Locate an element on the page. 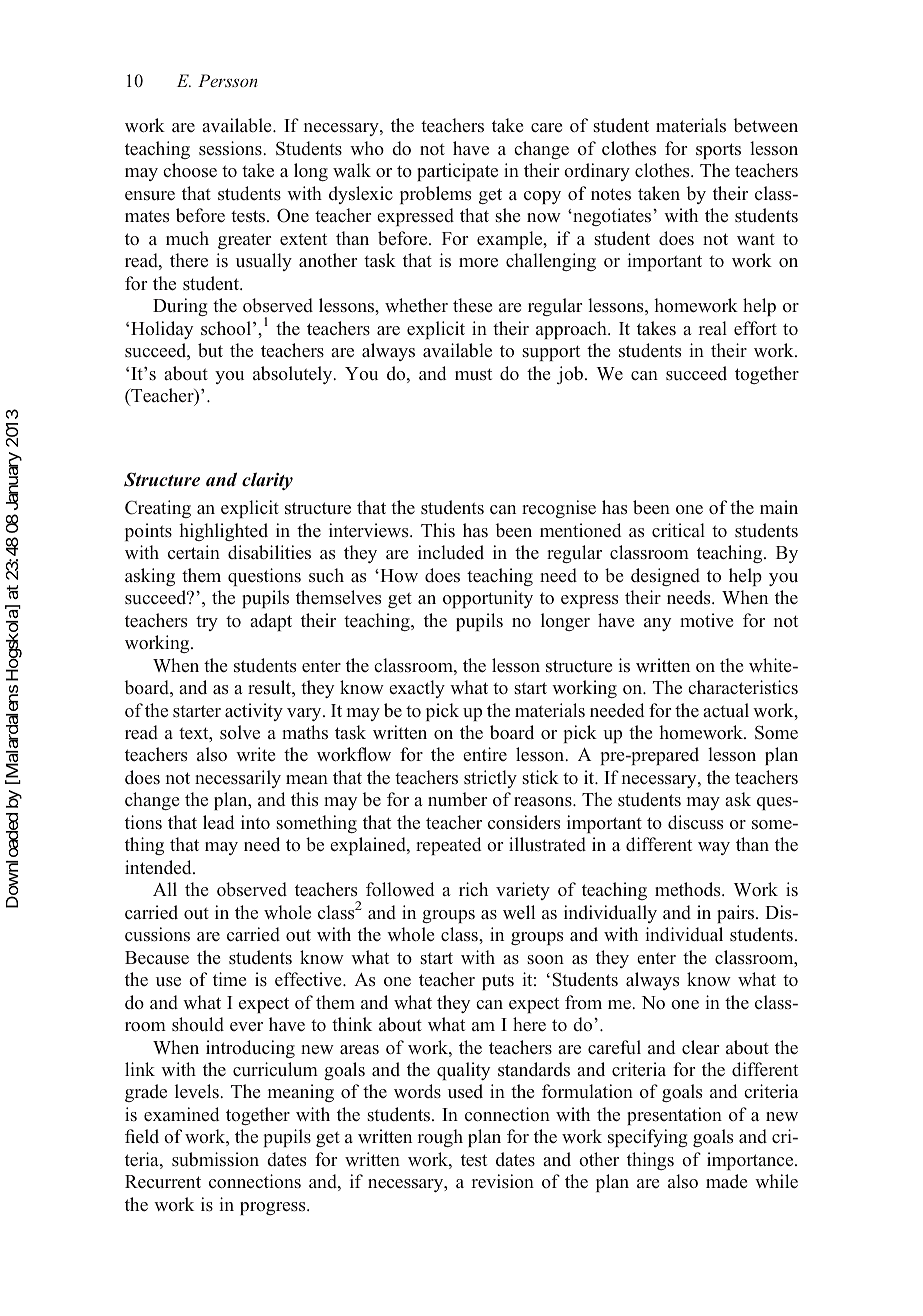  revision is located at coordinates (503, 1181).
